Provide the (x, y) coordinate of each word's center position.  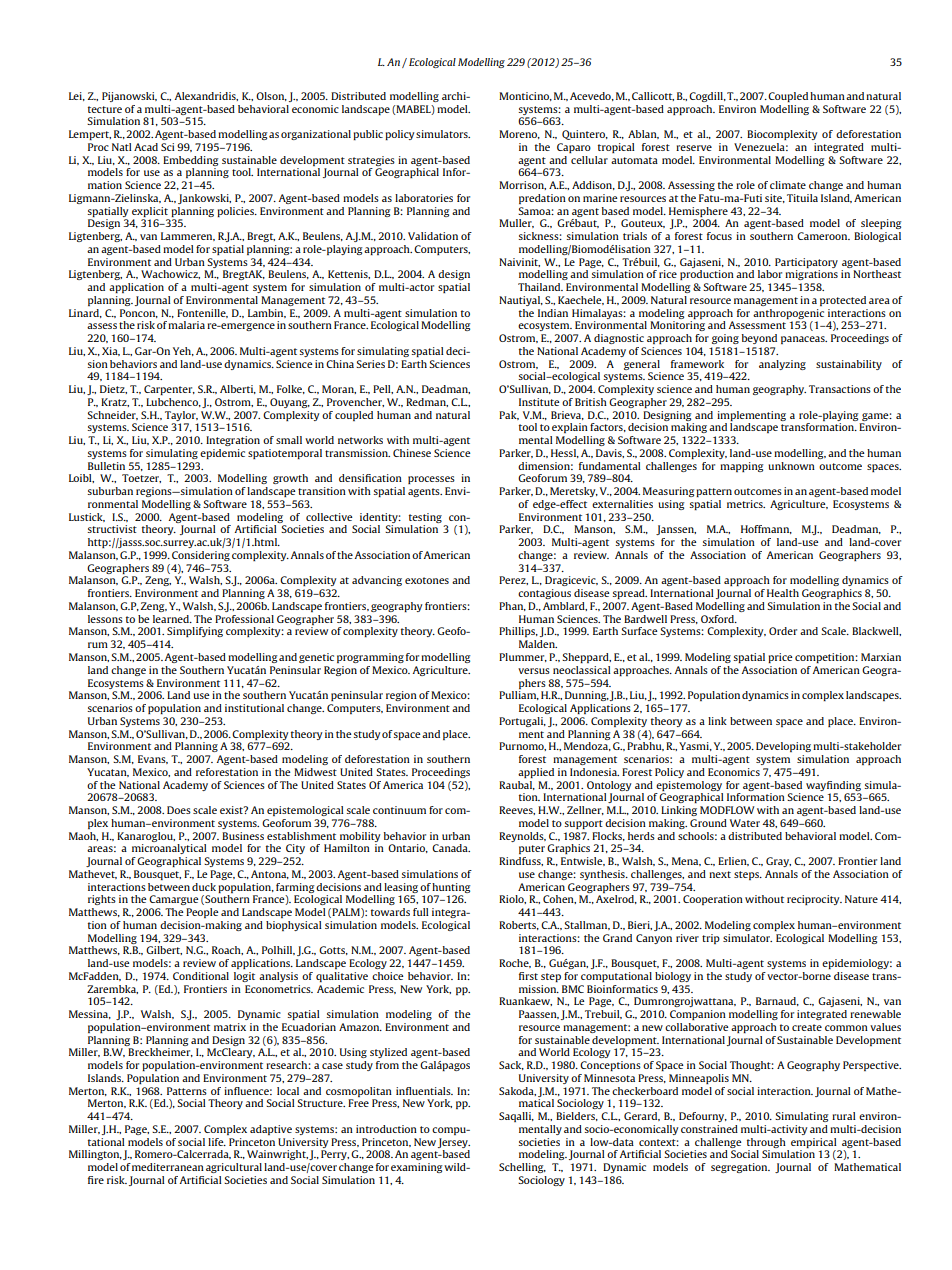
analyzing (782, 365)
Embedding (190, 161)
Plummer (523, 657)
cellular (589, 160)
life (217, 1142)
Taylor (181, 416)
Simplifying (195, 632)
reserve (694, 148)
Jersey (454, 1143)
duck (204, 887)
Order (783, 631)
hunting (451, 888)
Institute (539, 402)
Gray (778, 862)
